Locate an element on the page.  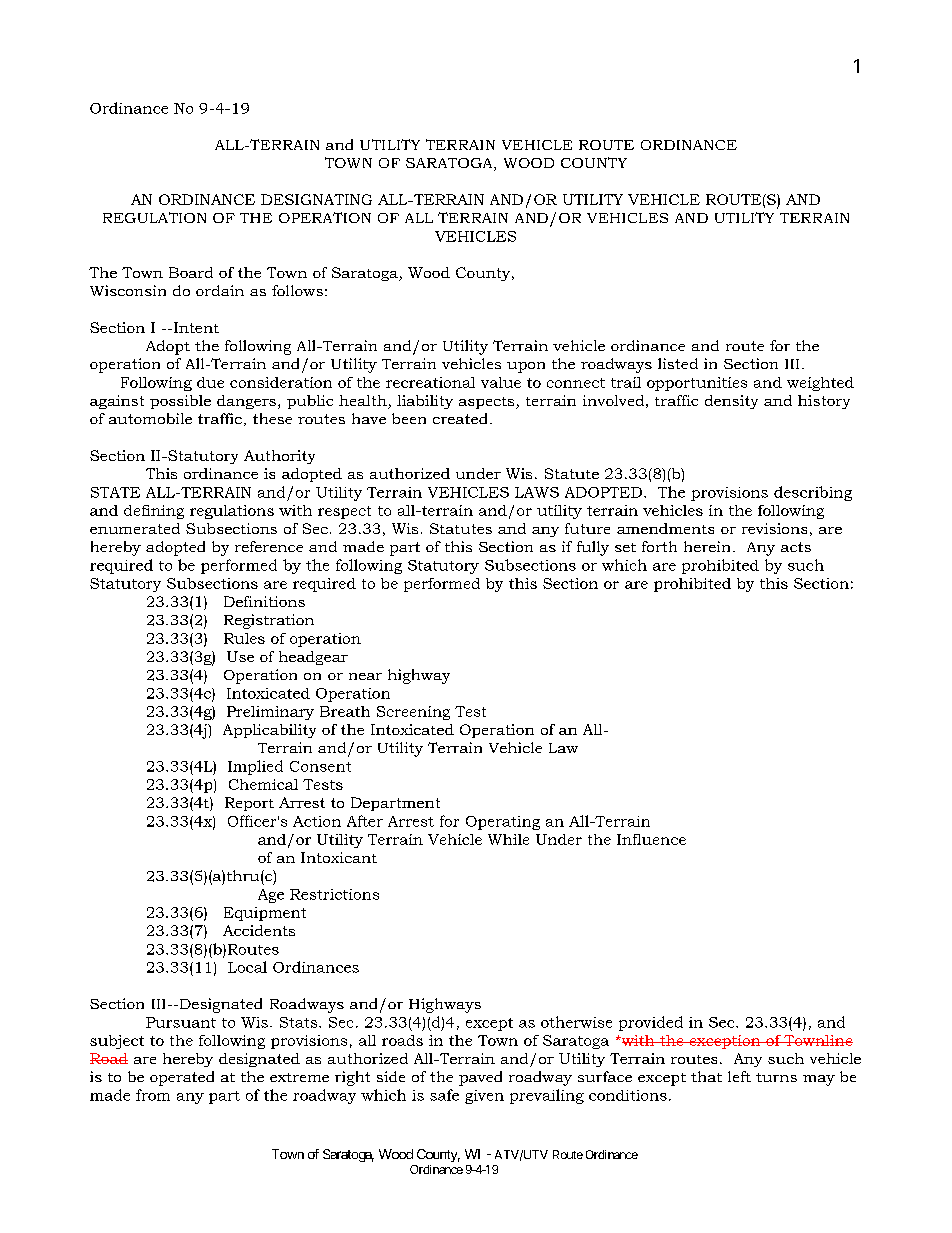
Board is located at coordinates (191, 272).
